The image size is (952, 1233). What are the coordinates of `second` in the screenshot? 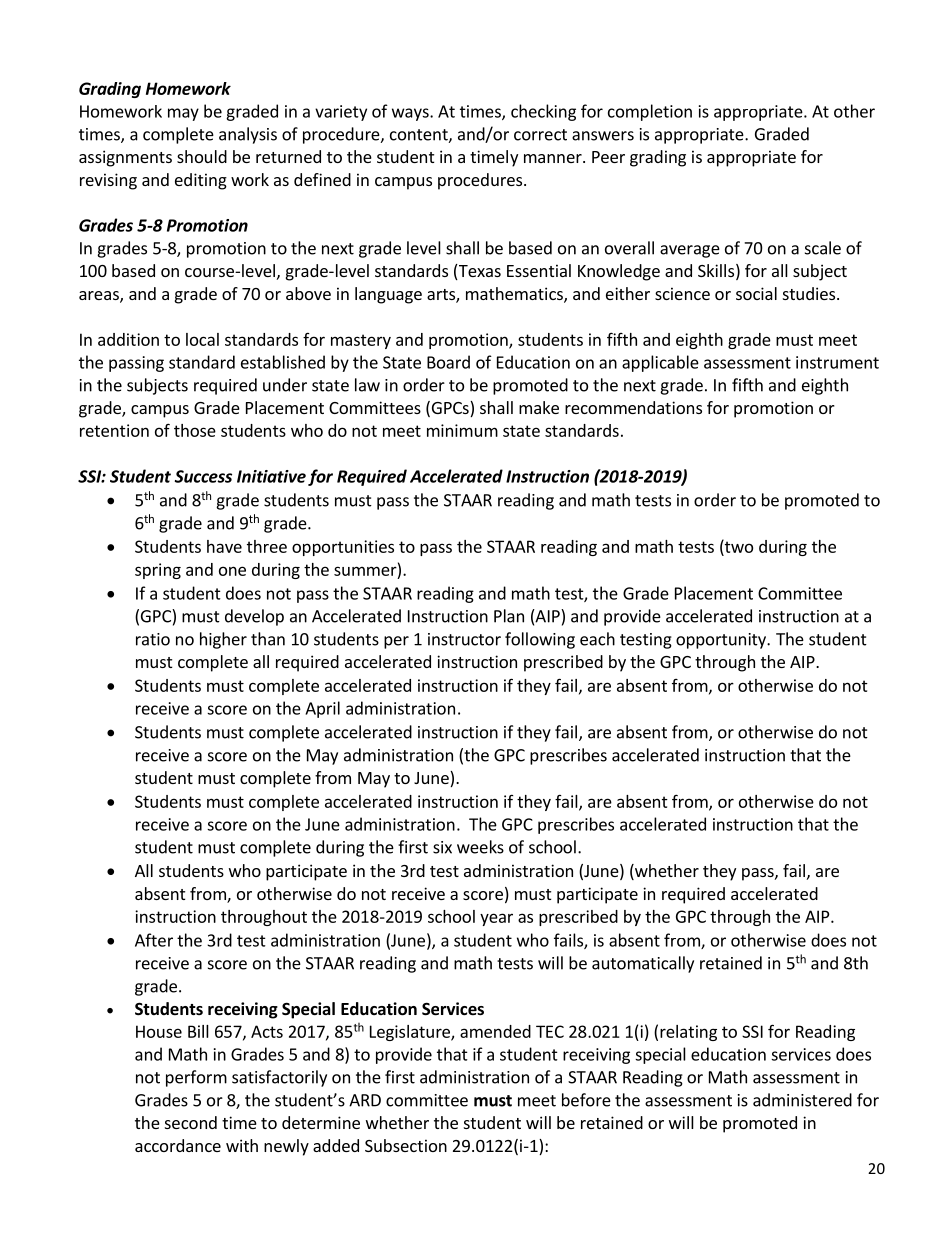 It's located at (191, 1122).
